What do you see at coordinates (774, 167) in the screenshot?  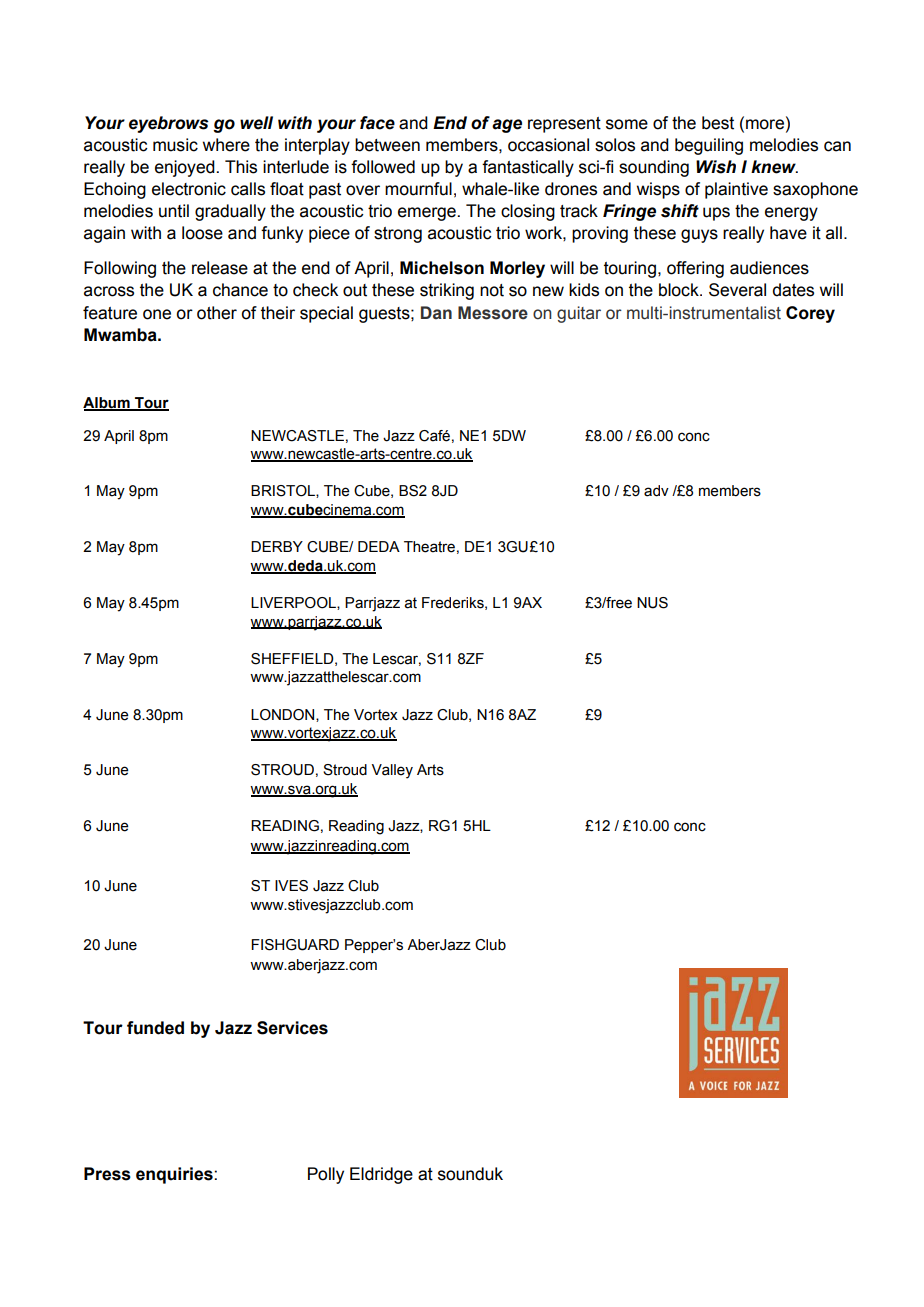 I see `knew` at bounding box center [774, 167].
